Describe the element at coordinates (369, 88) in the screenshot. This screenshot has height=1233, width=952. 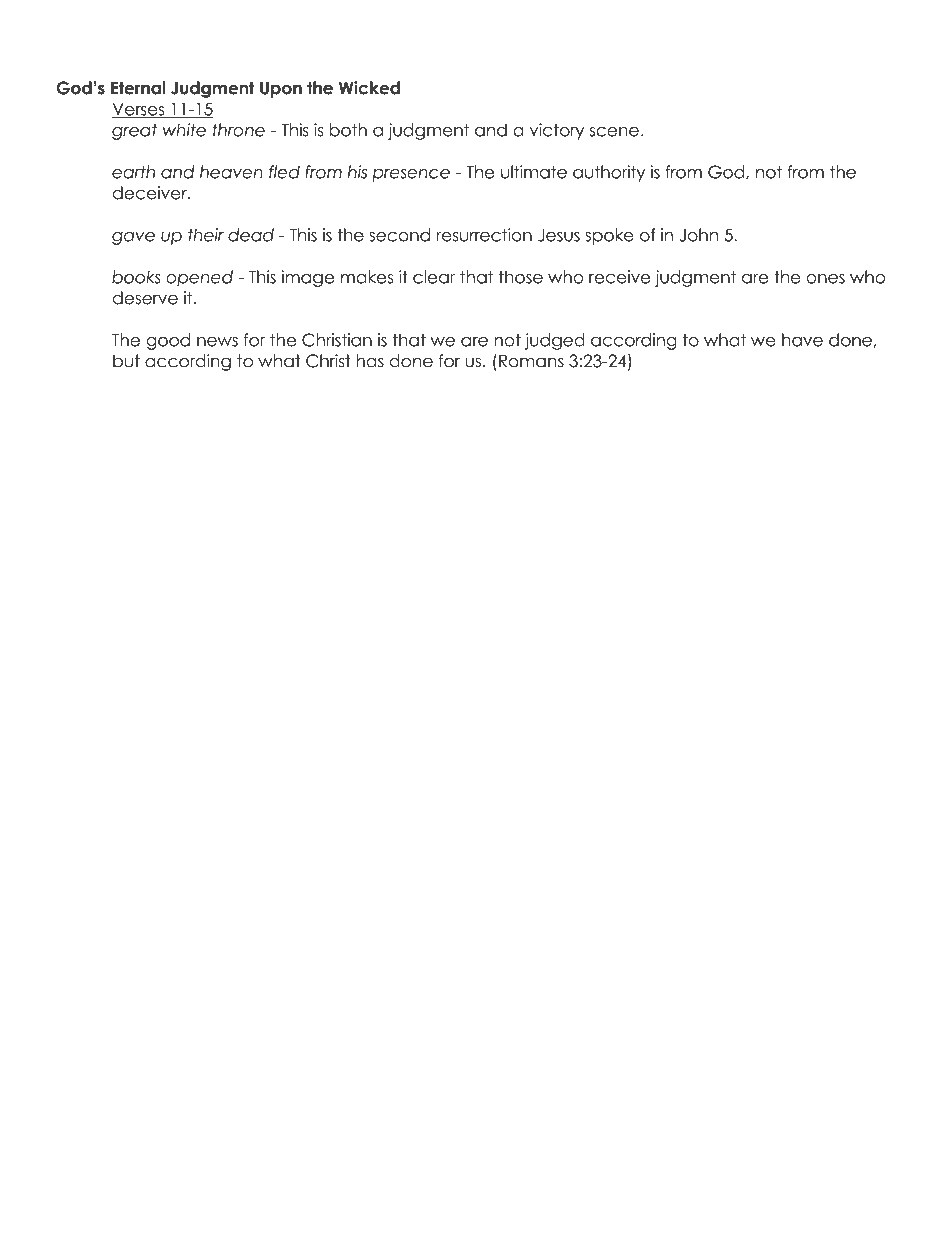
I see `Wicked` at that location.
